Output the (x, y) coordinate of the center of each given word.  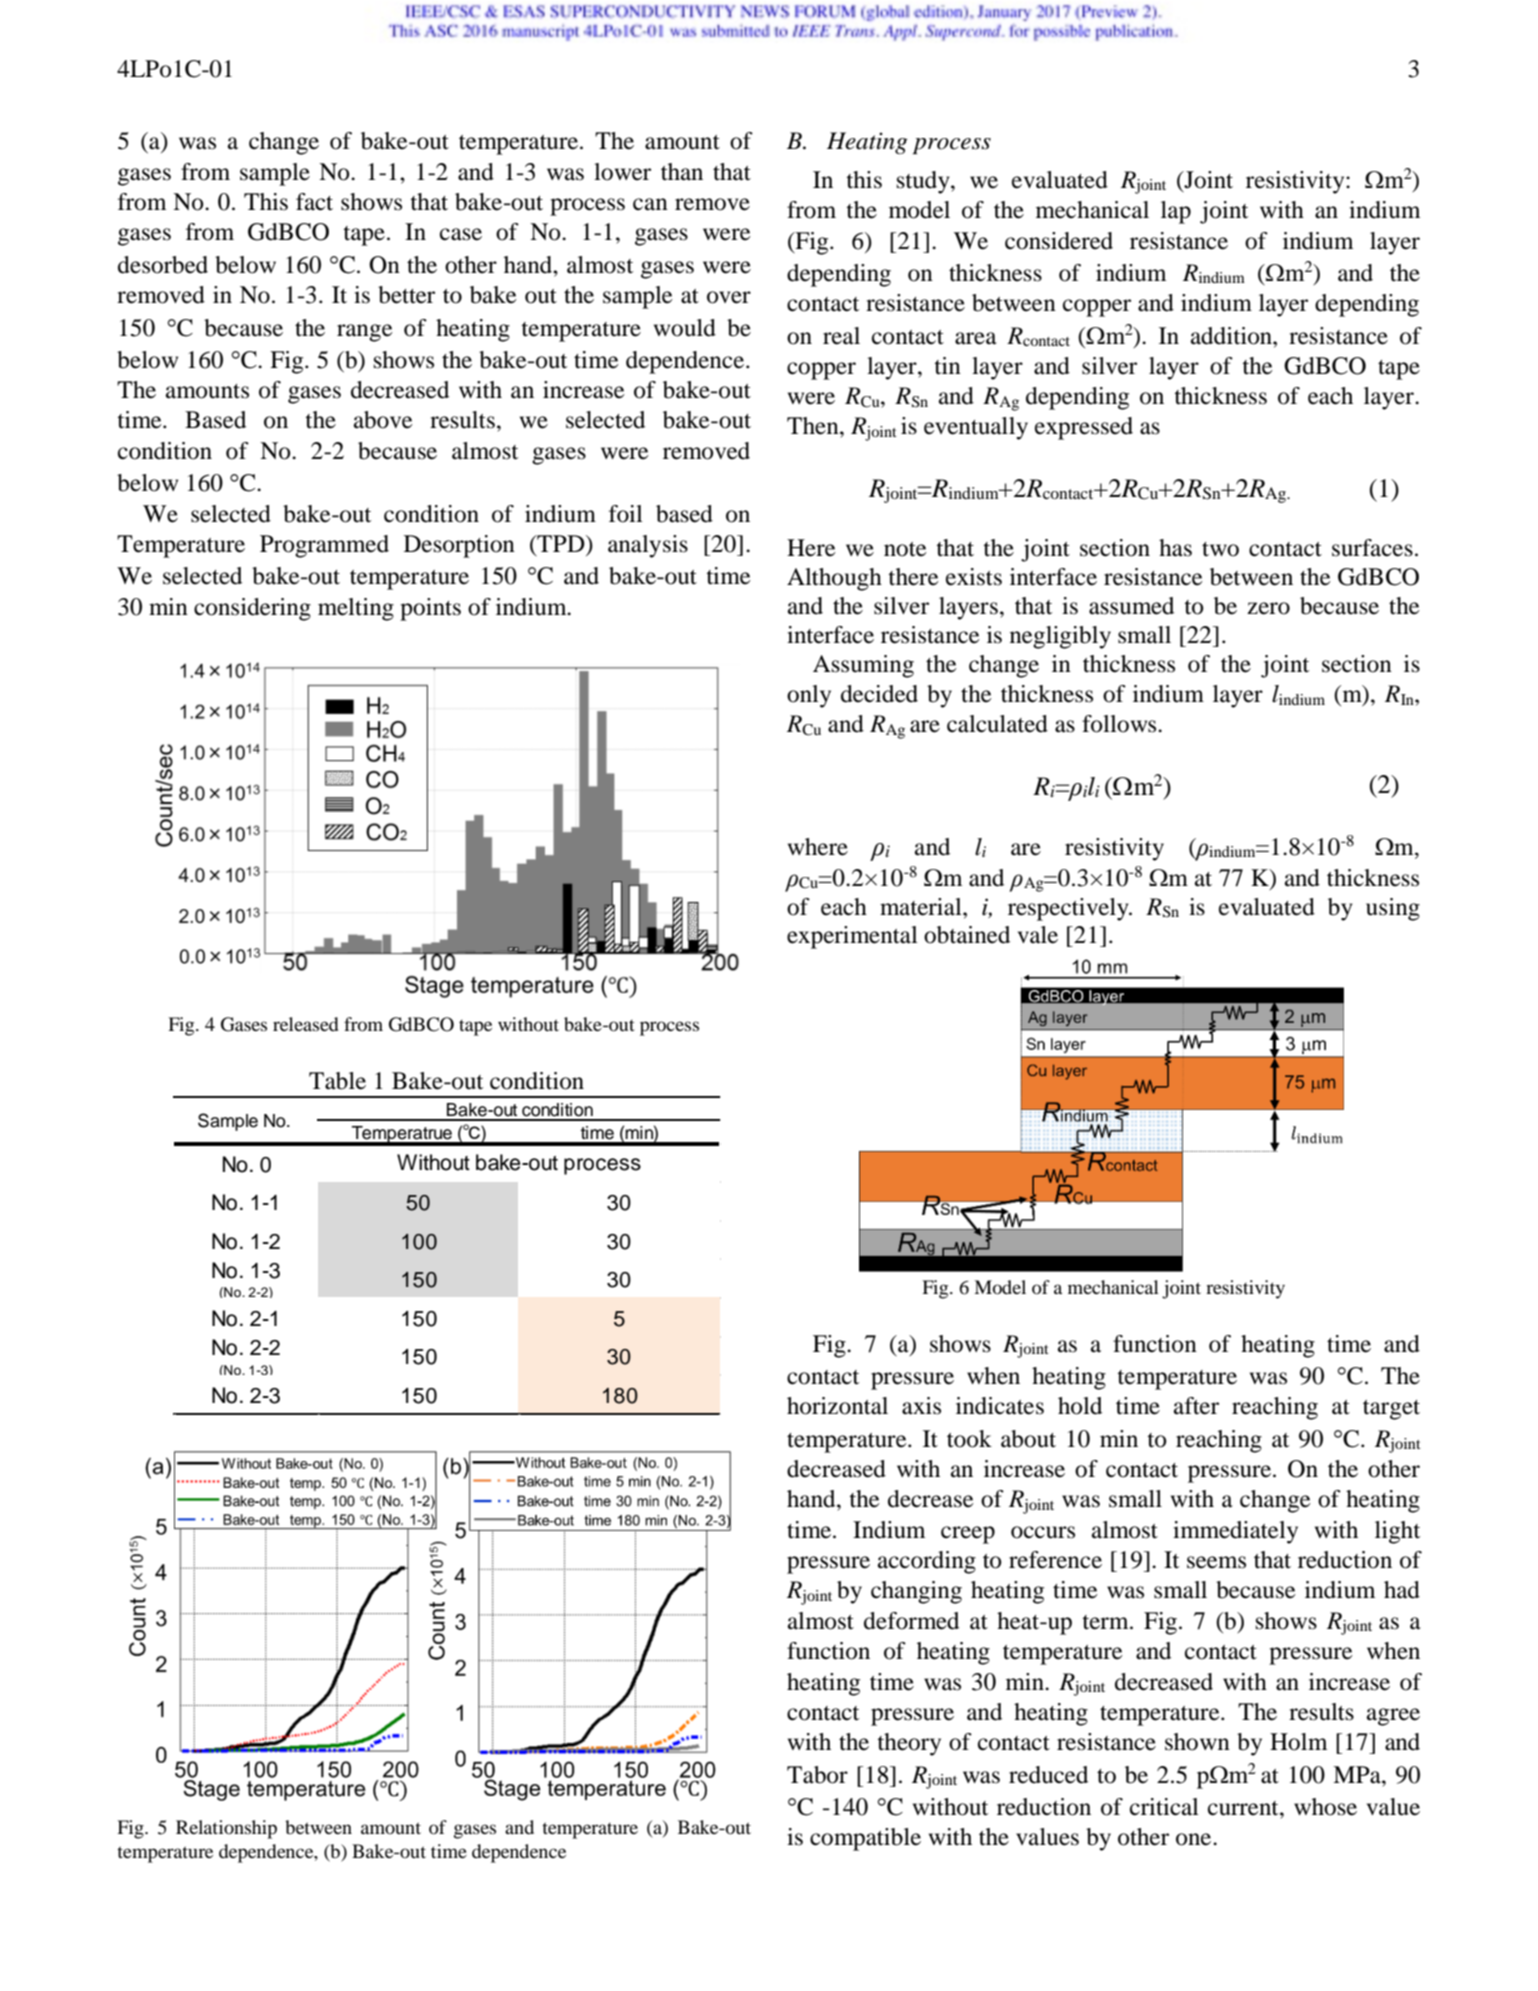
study (924, 182)
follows (1120, 724)
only (809, 696)
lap (1176, 212)
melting (356, 609)
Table (337, 1081)
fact (314, 202)
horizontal (837, 1406)
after (1196, 1406)
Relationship (226, 1829)
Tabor (817, 1775)
